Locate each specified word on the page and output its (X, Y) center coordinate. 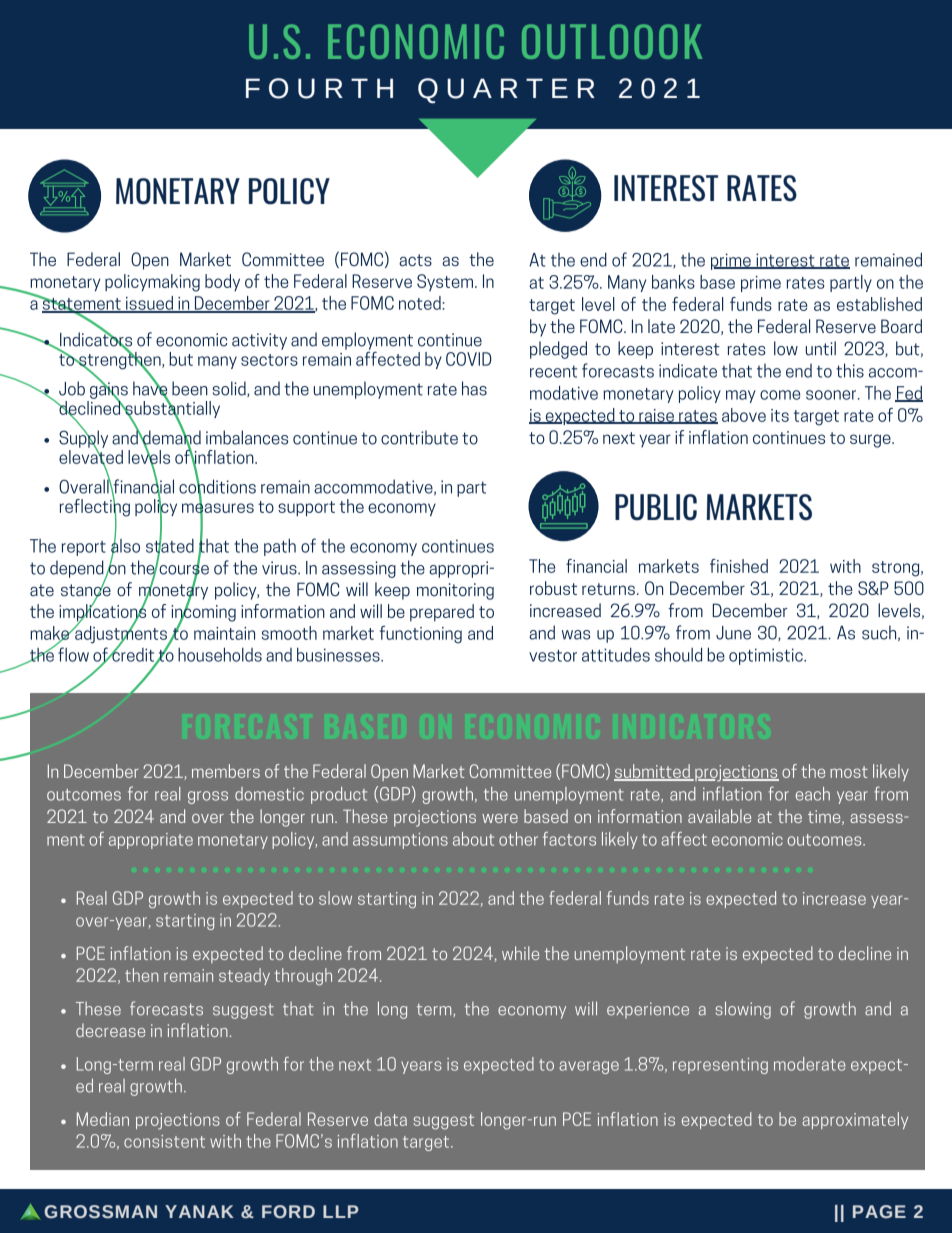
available (719, 816)
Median (103, 1119)
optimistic (767, 656)
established (879, 304)
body (222, 282)
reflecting (95, 507)
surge (871, 441)
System (445, 282)
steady (244, 976)
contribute (419, 437)
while (520, 953)
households (220, 654)
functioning (421, 635)
